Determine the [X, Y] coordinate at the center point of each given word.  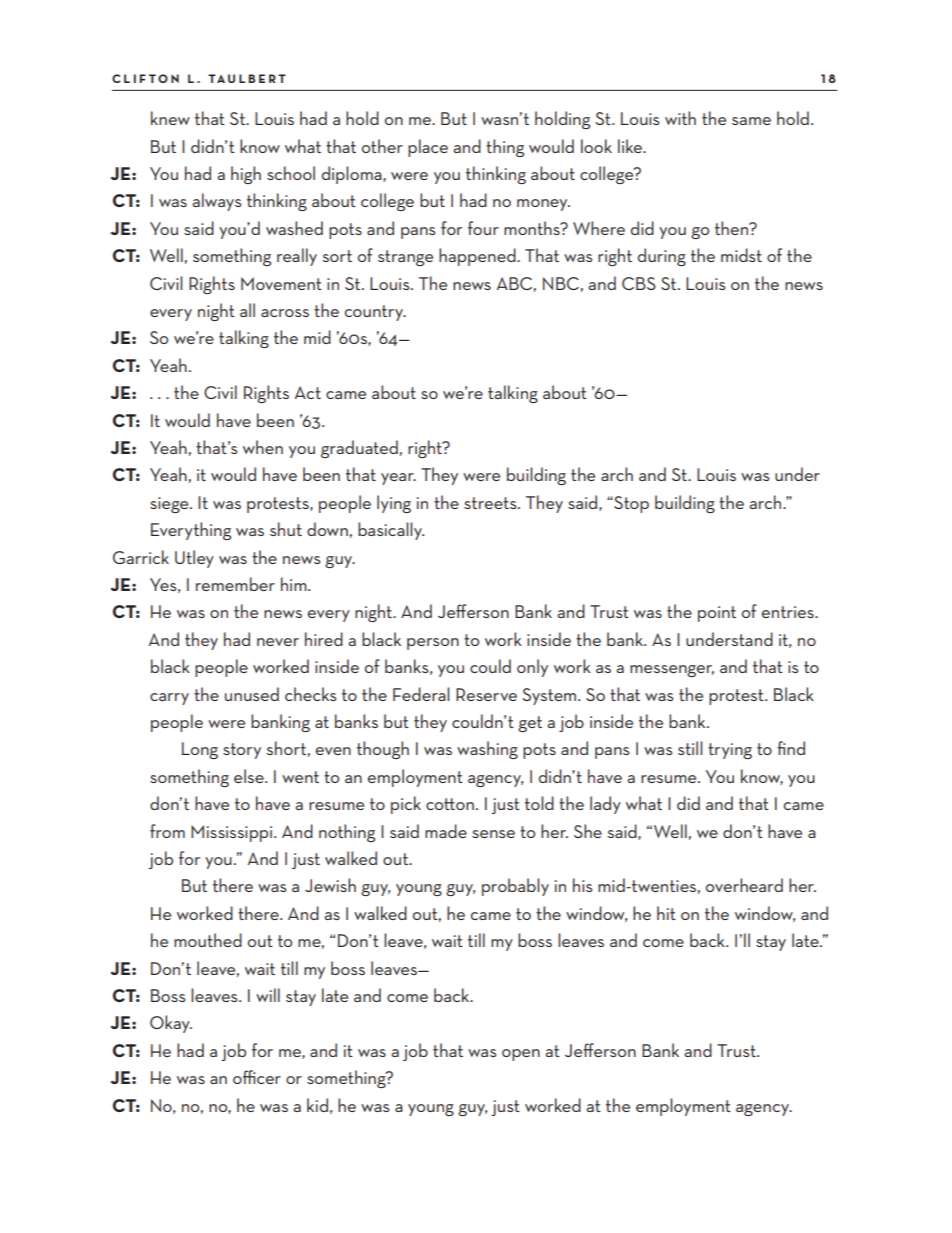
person [433, 644]
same [751, 121]
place [428, 148]
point [717, 614]
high [246, 175]
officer [257, 1077]
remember [235, 584]
